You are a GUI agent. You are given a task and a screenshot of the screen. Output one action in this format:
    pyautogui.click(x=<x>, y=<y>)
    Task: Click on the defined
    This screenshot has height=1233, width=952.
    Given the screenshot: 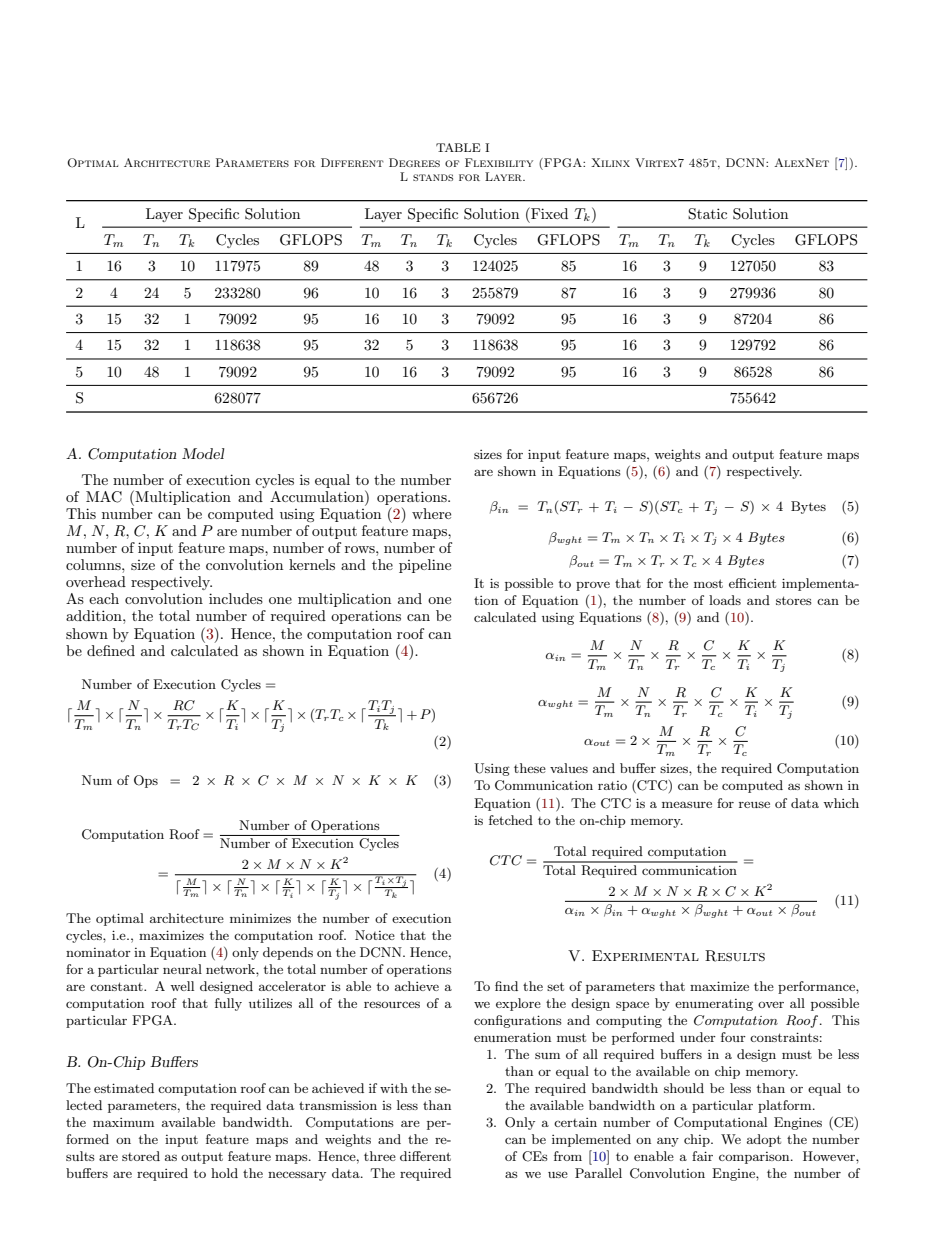 What is the action you would take?
    pyautogui.click(x=111, y=650)
